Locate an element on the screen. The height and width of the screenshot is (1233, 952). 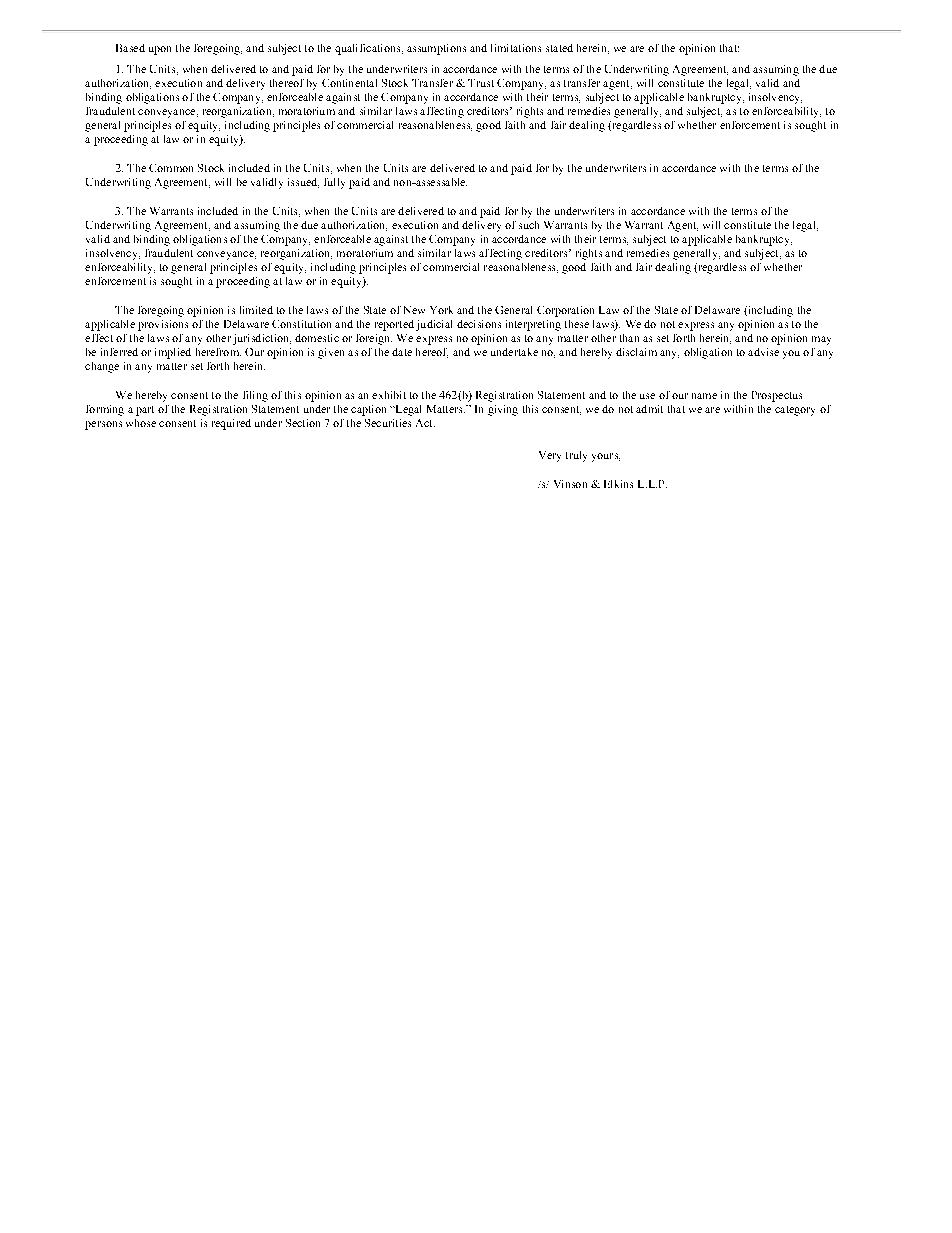
implied is located at coordinates (173, 353).
